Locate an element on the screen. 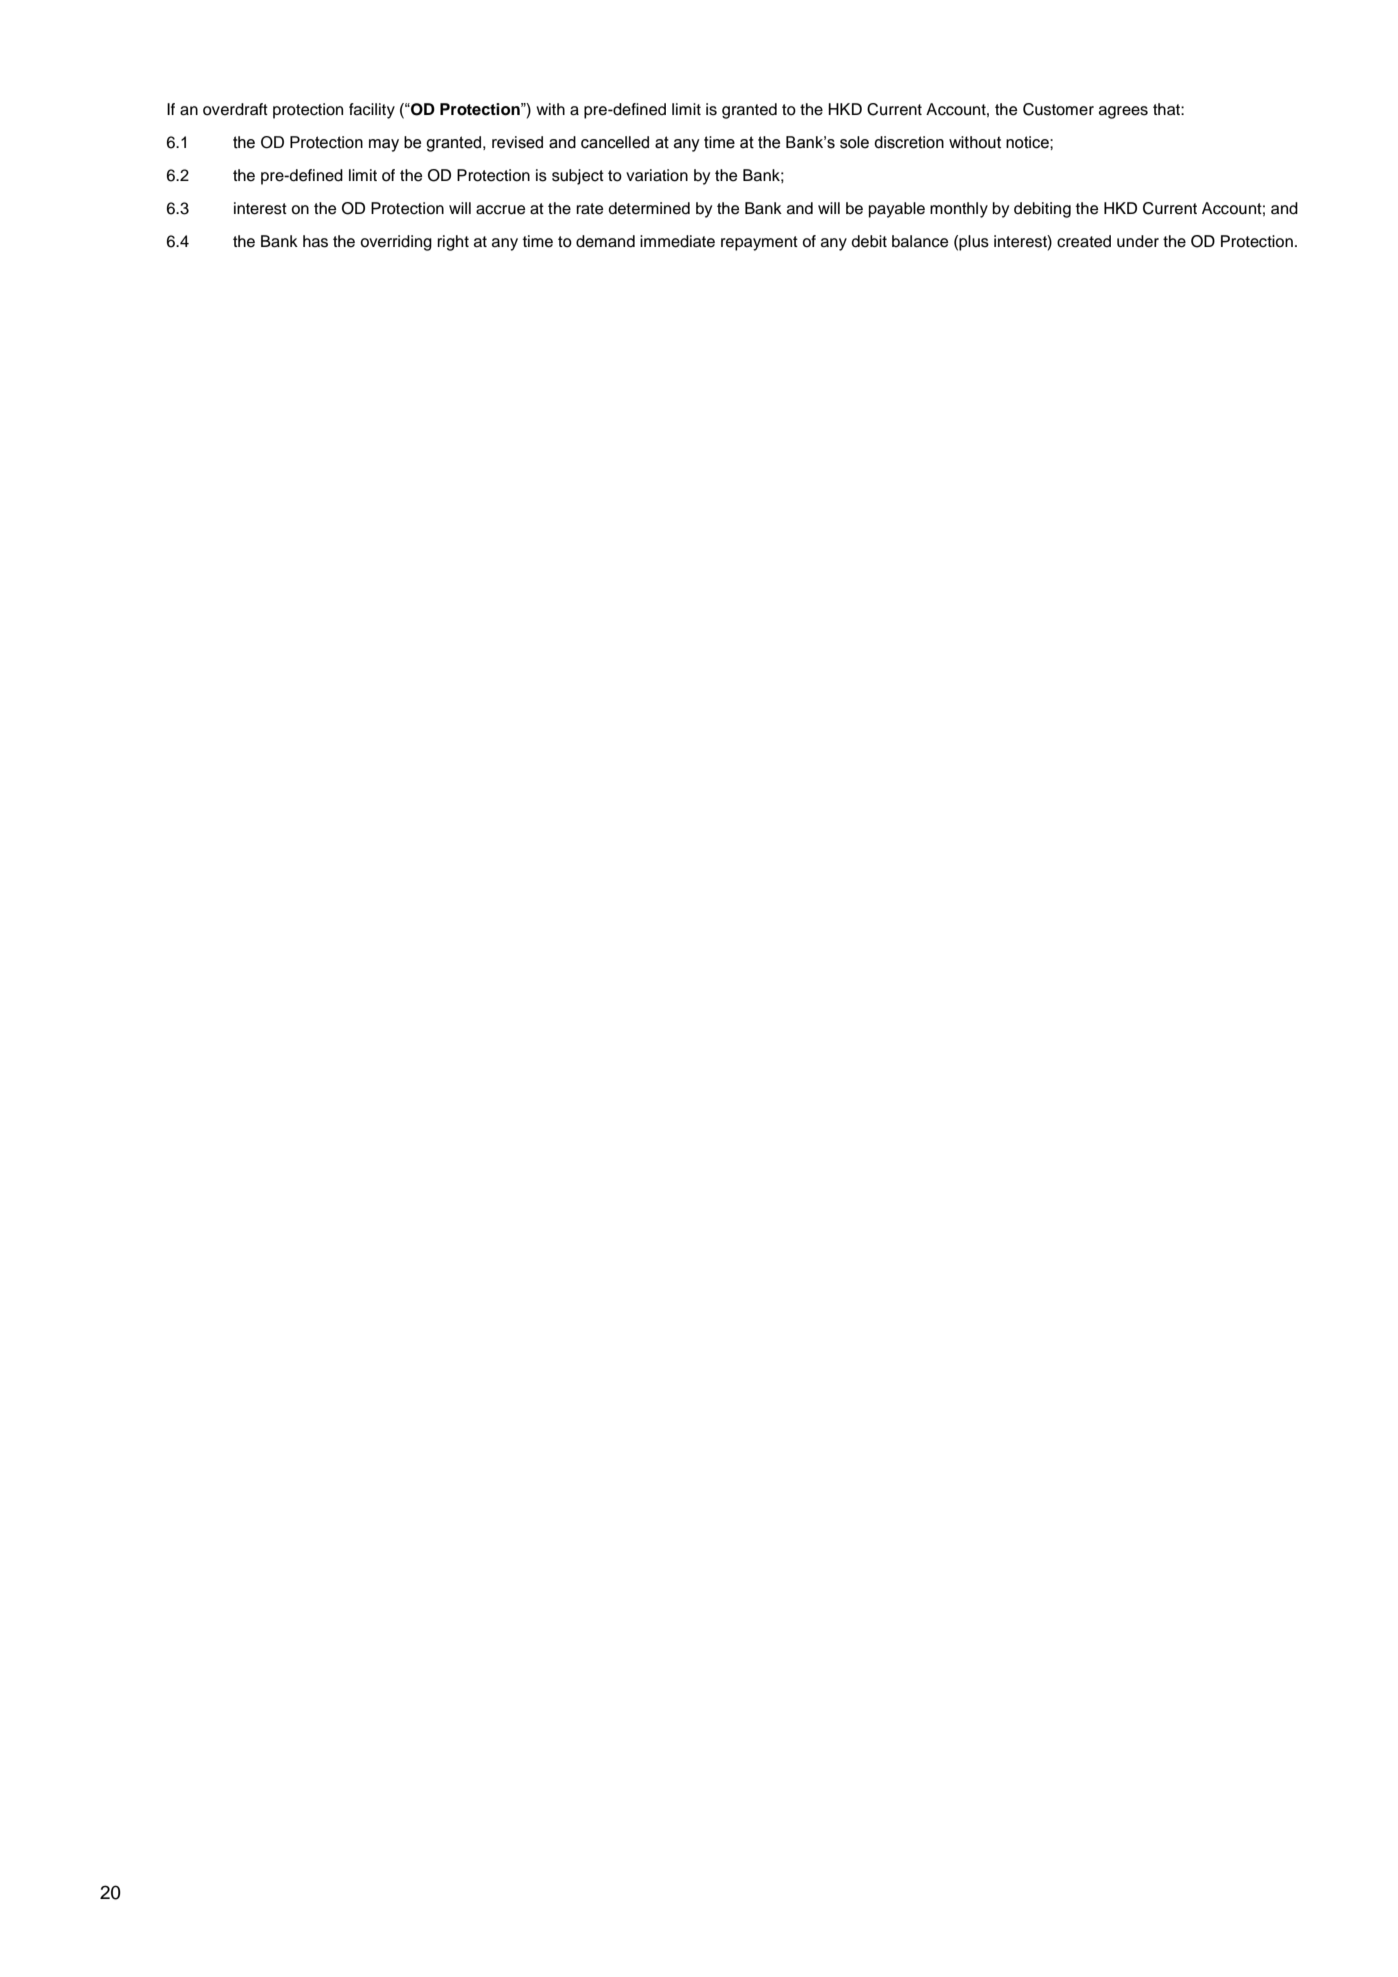 This screenshot has width=1398, height=1977. cancelled is located at coordinates (615, 142).
